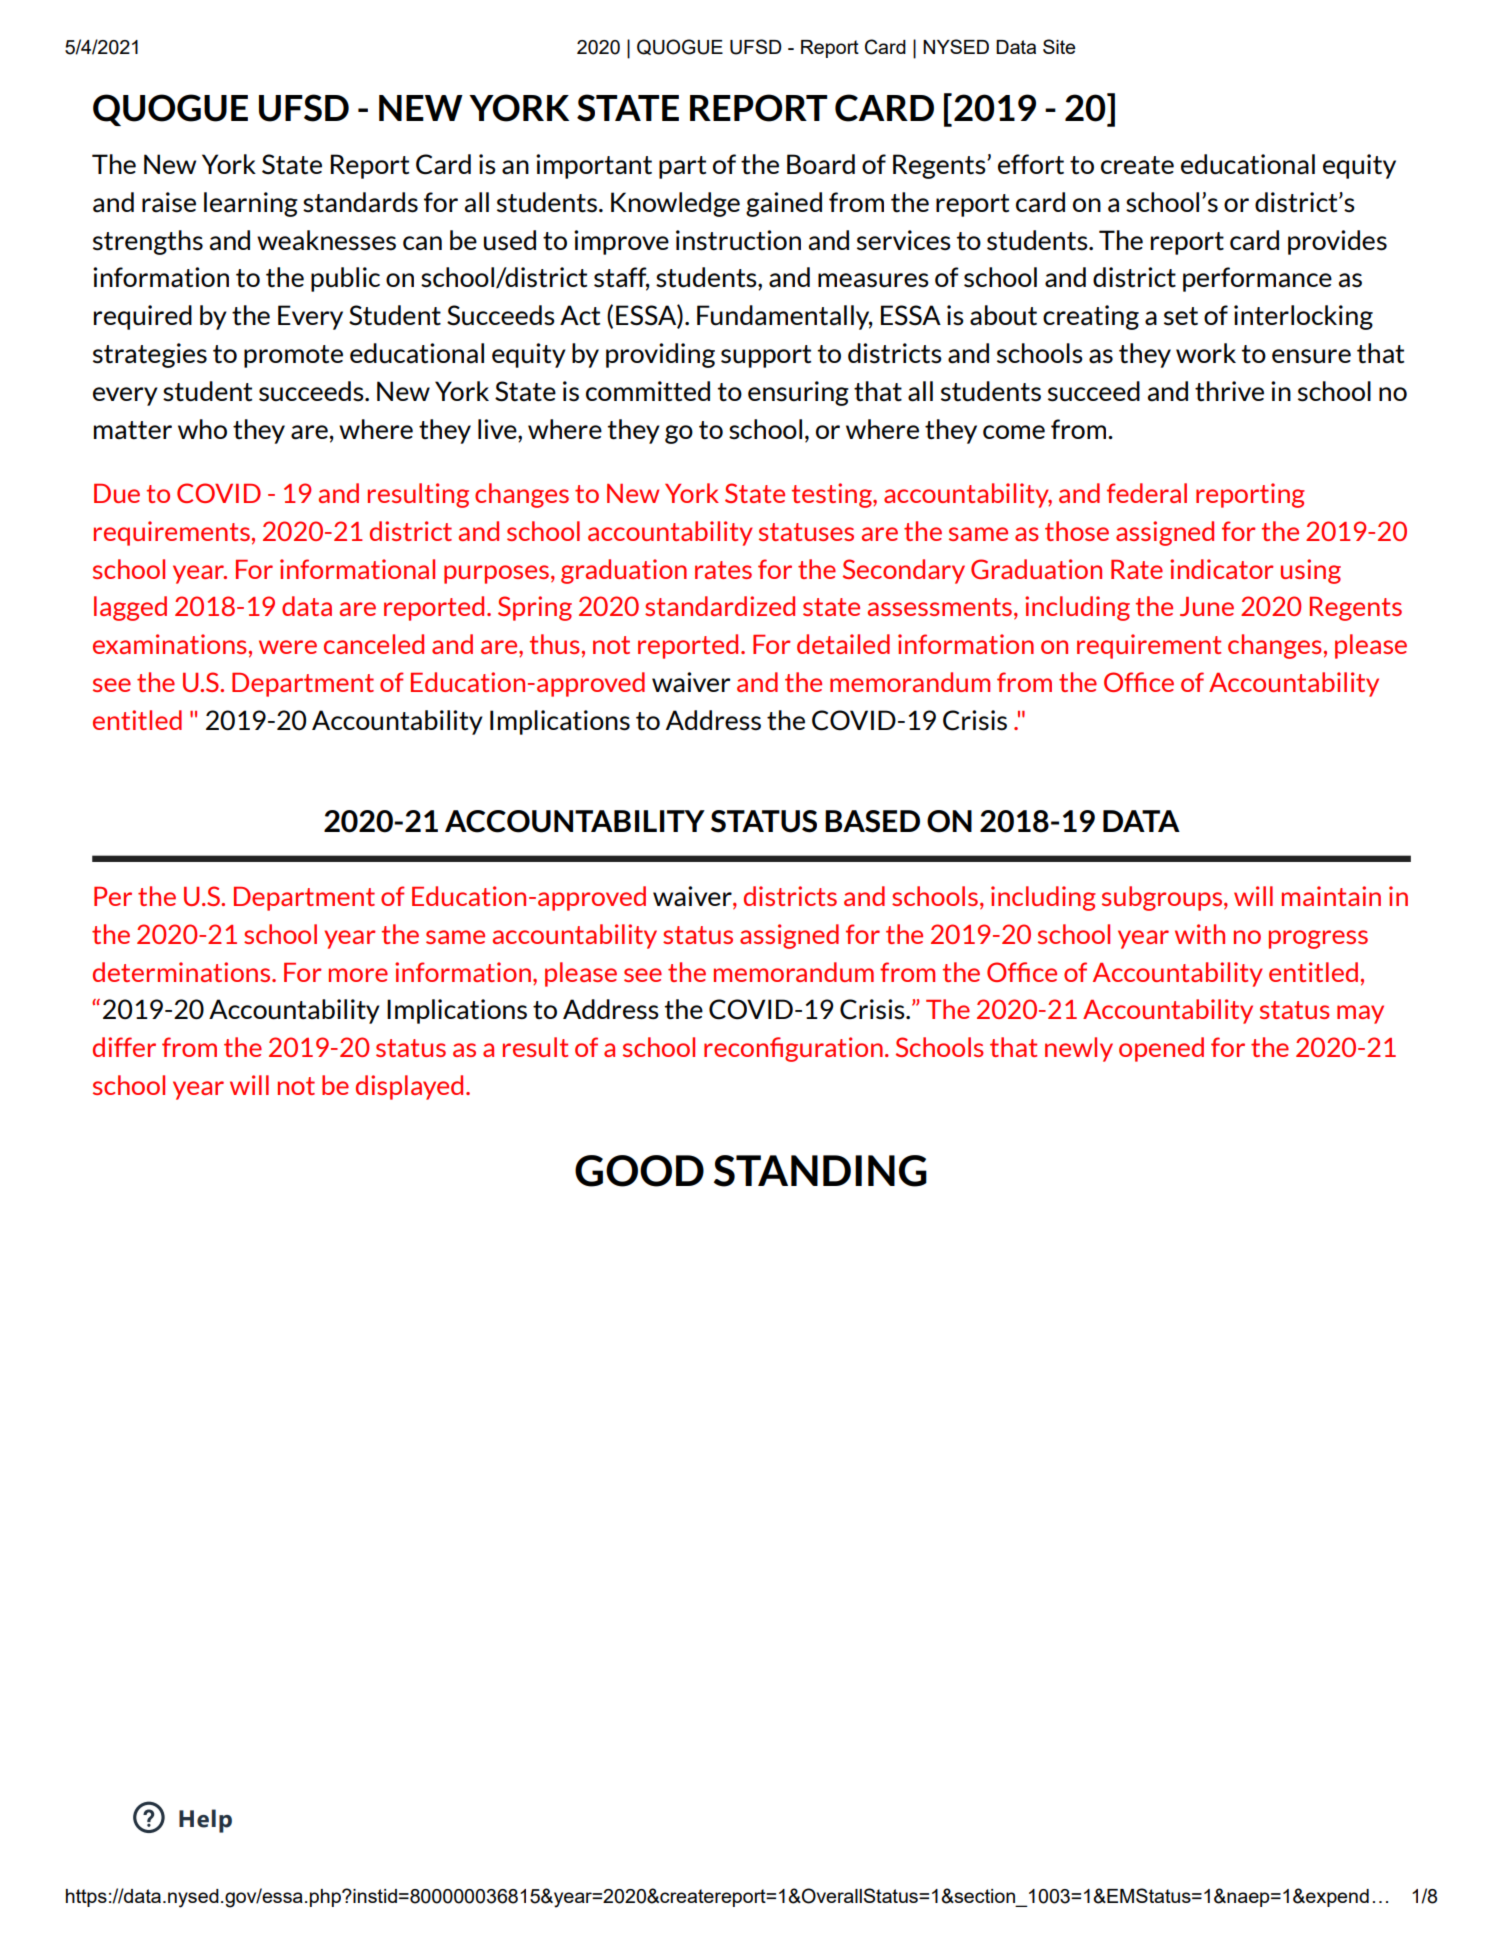  I want to click on Board, so click(821, 164).
